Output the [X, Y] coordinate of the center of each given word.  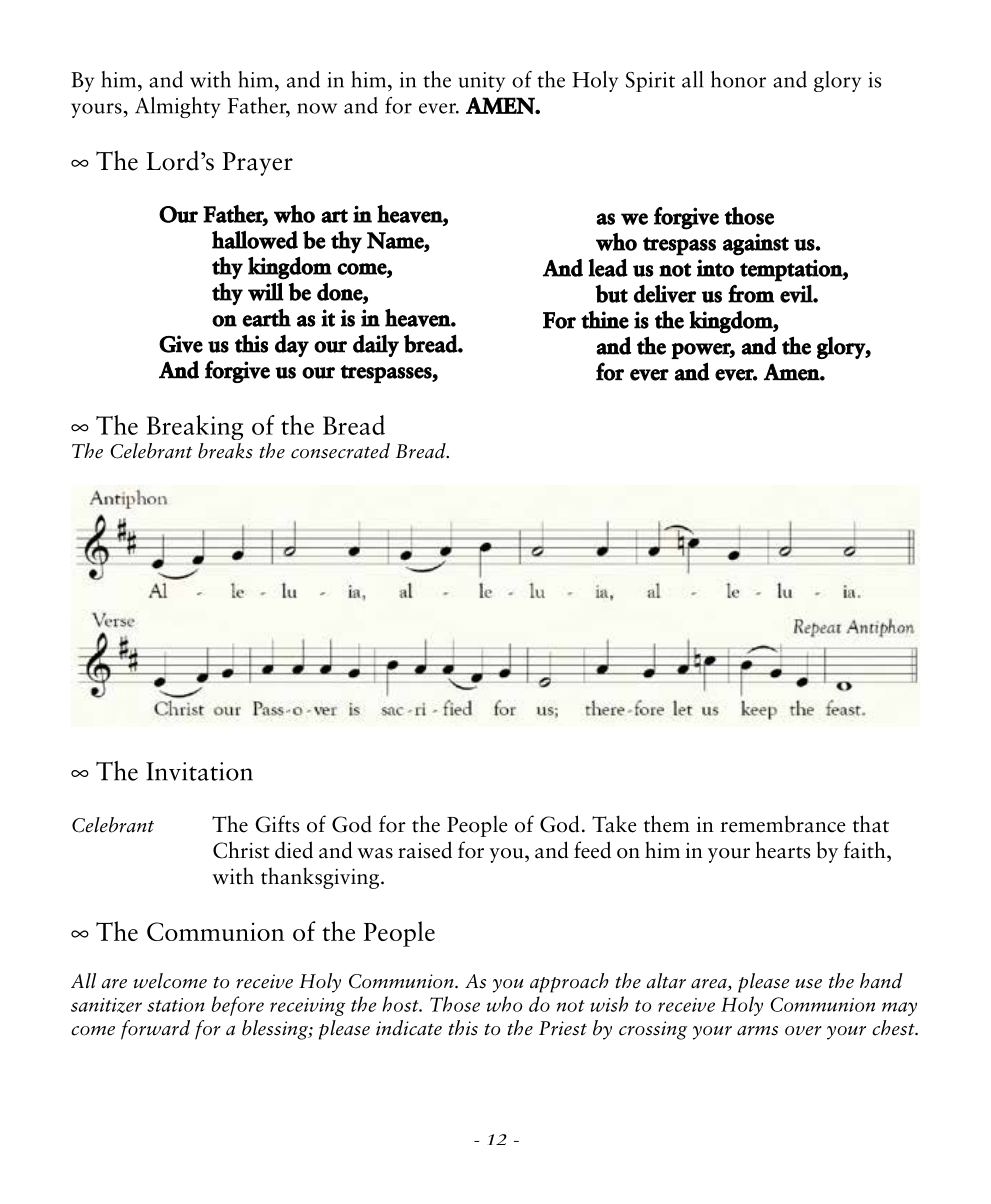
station [176, 1005]
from [751, 294]
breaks [225, 451]
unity [482, 82]
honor [738, 79]
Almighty [178, 107]
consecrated [340, 451]
